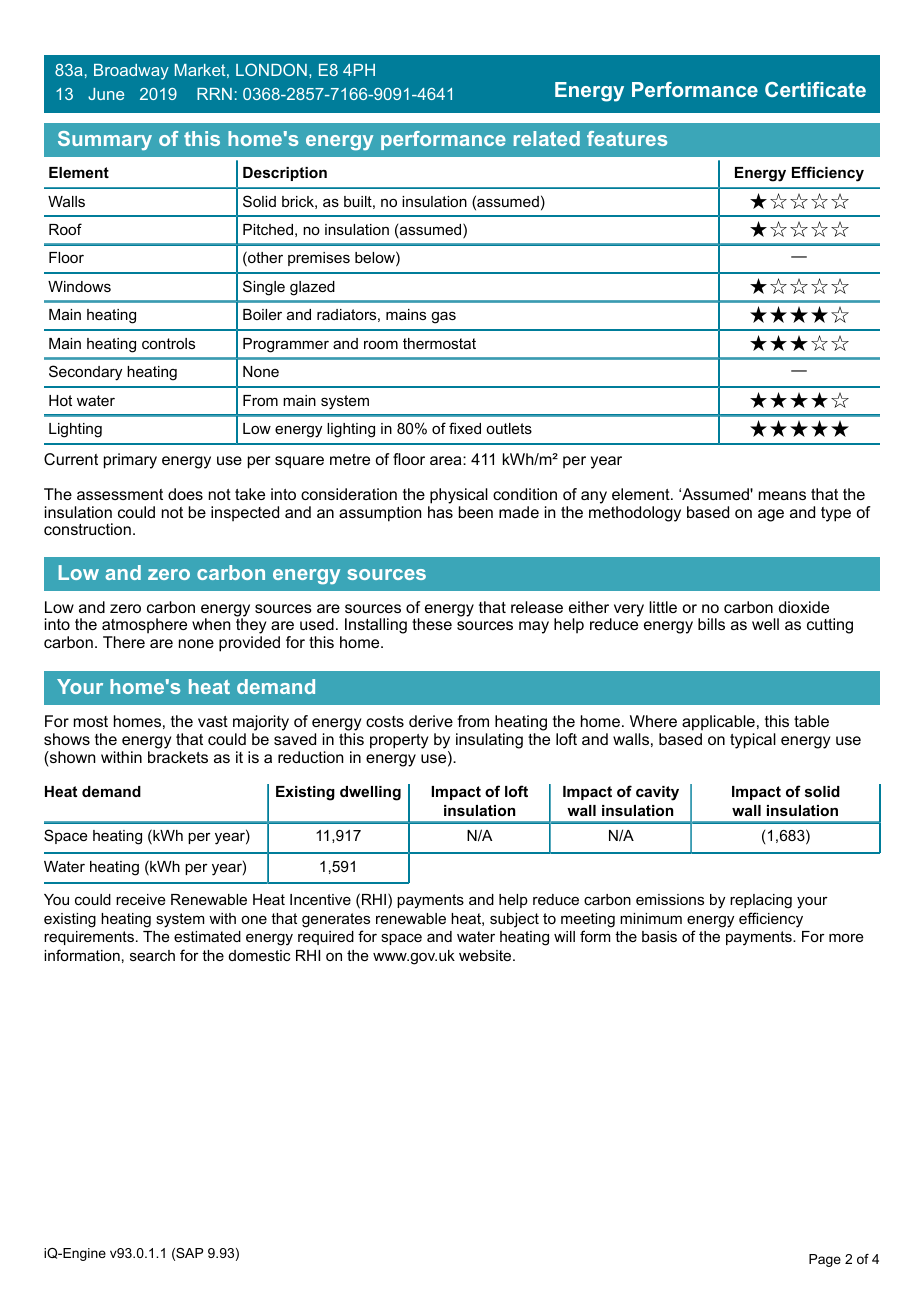 This document has height=1308, width=924. Describe the element at coordinates (131, 72) in the document. I see `Broadway` at that location.
